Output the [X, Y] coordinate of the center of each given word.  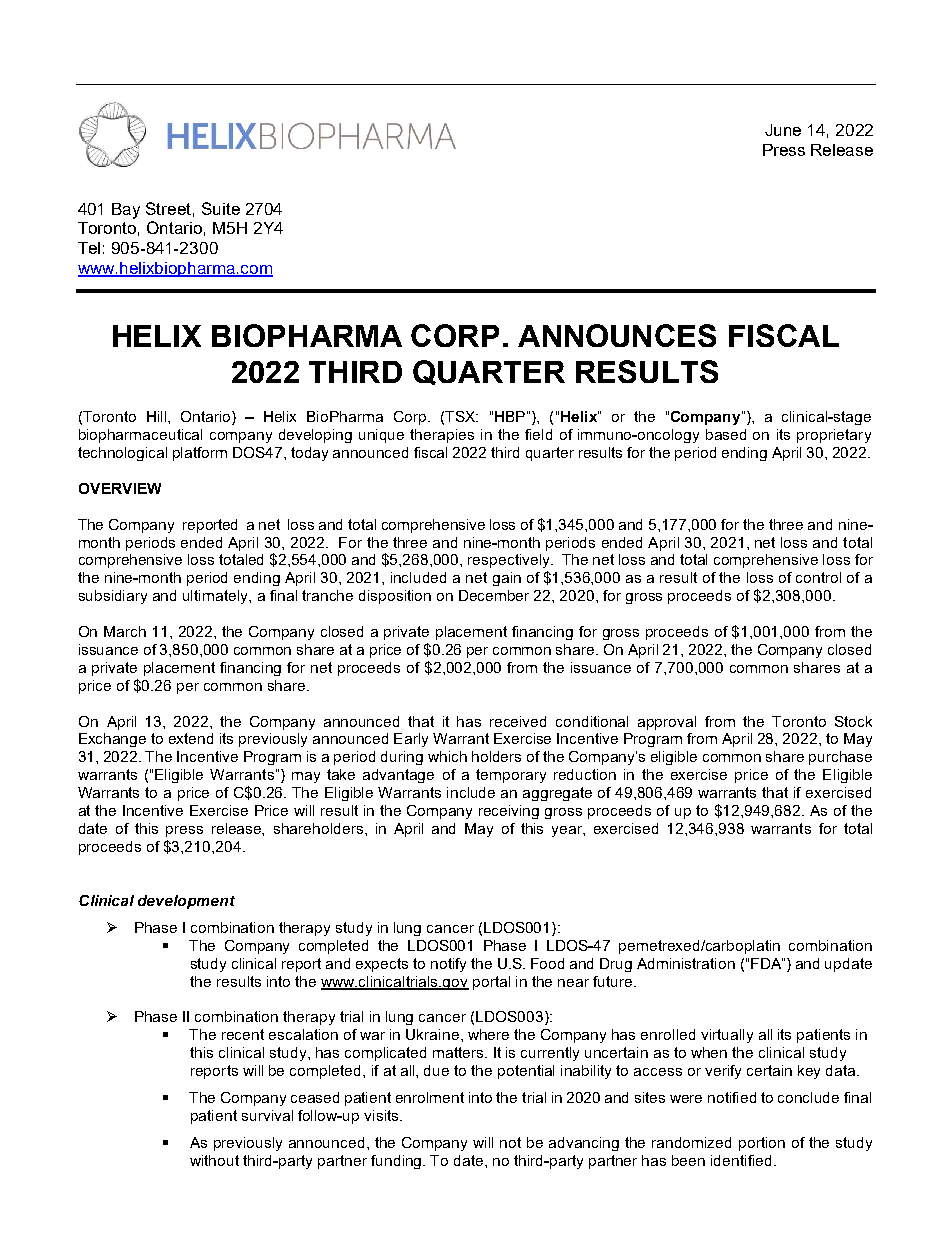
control [818, 577]
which [447, 756]
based [726, 434]
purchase [840, 758]
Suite [221, 208]
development [186, 902]
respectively [510, 561]
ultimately [217, 597]
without [214, 1160]
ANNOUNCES [617, 335]
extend [191, 738]
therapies [442, 436]
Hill [158, 416]
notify [448, 965]
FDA [767, 963]
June [783, 130]
